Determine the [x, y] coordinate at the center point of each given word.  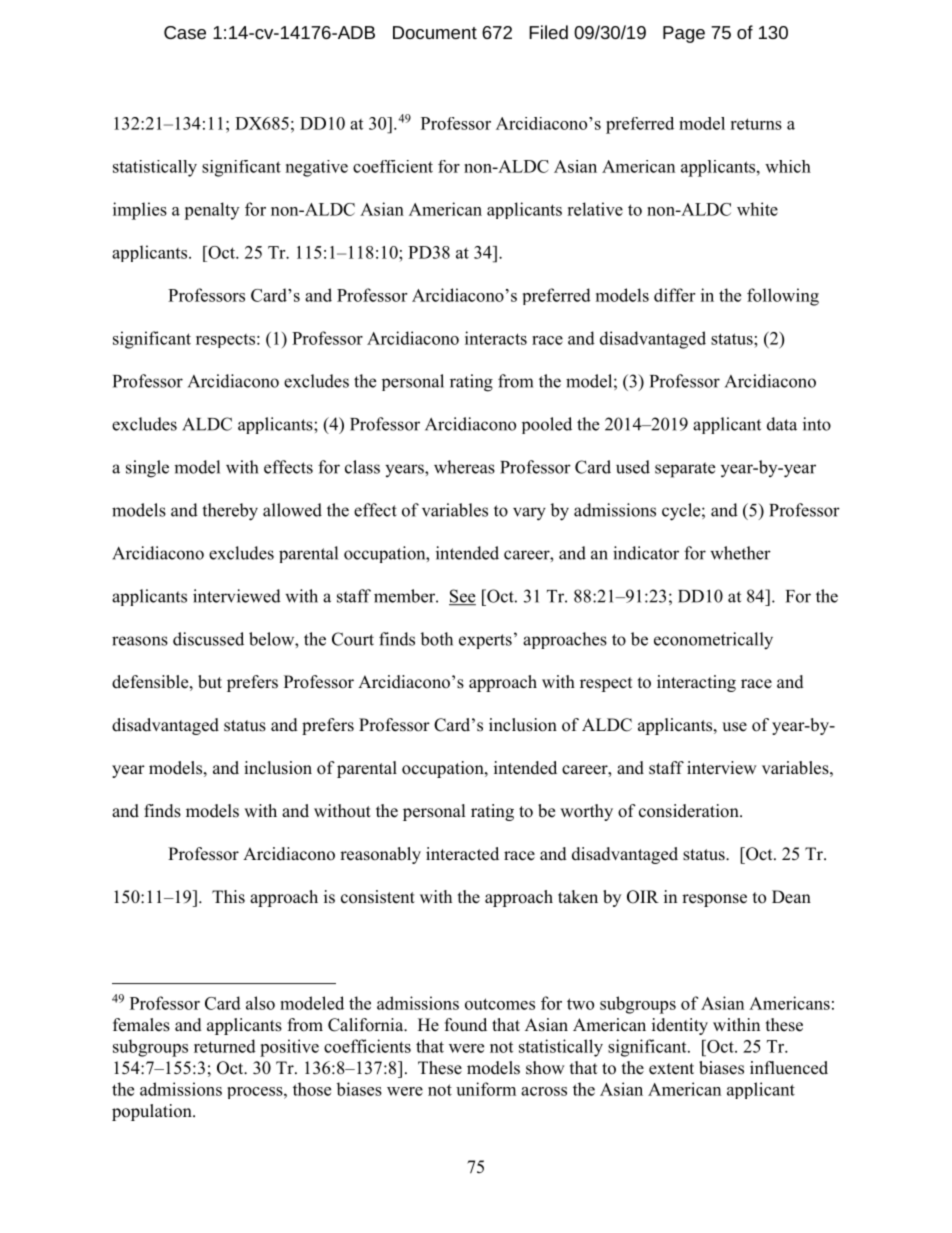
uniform [486, 1089]
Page [684, 34]
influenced [789, 1068]
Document [435, 32]
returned [225, 1046]
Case [185, 32]
